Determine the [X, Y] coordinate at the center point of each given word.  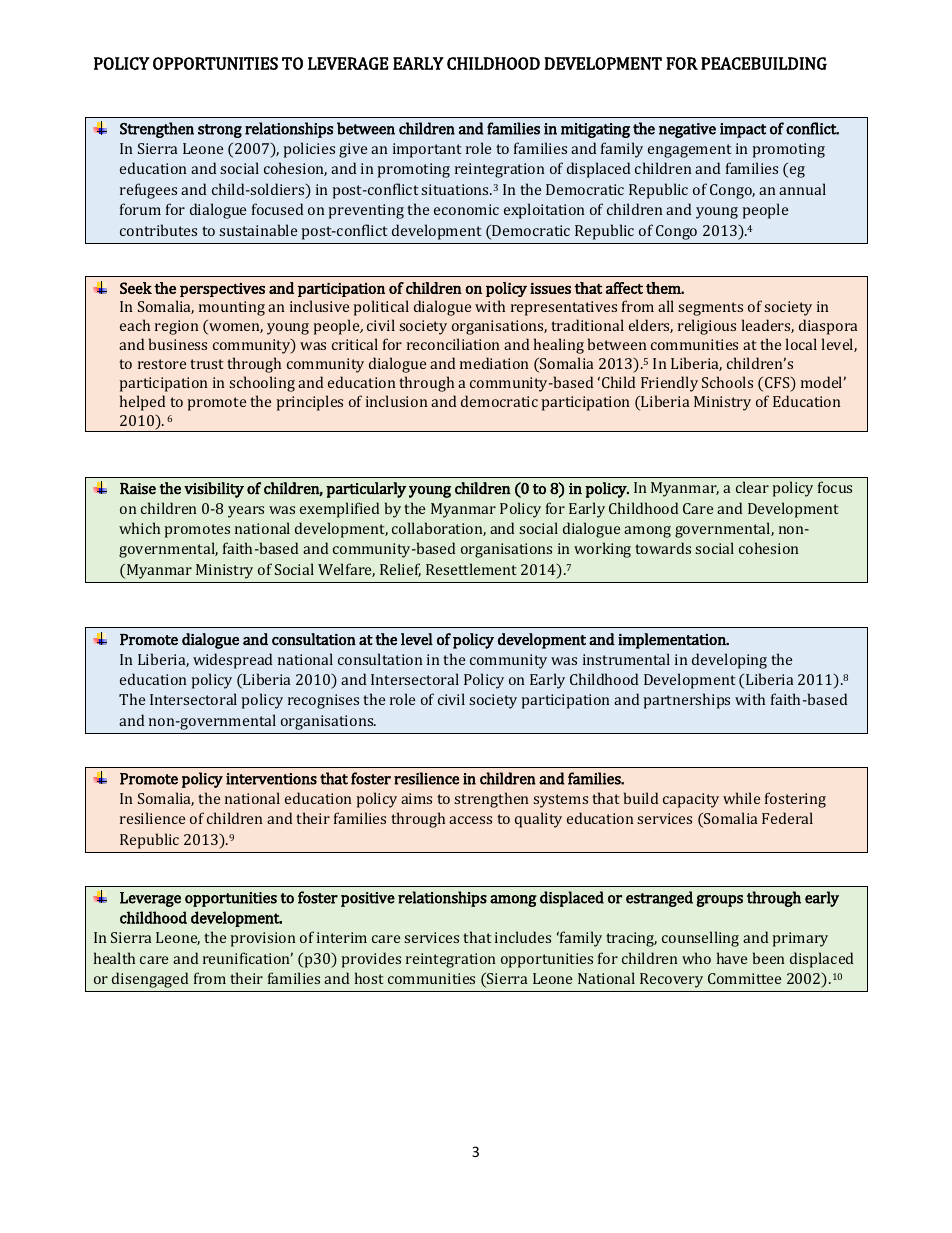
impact [743, 130]
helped [142, 403]
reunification [248, 958]
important [427, 150]
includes [523, 937]
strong [220, 131]
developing [729, 661]
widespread [232, 661]
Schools [727, 382]
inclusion [397, 401]
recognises [323, 701]
